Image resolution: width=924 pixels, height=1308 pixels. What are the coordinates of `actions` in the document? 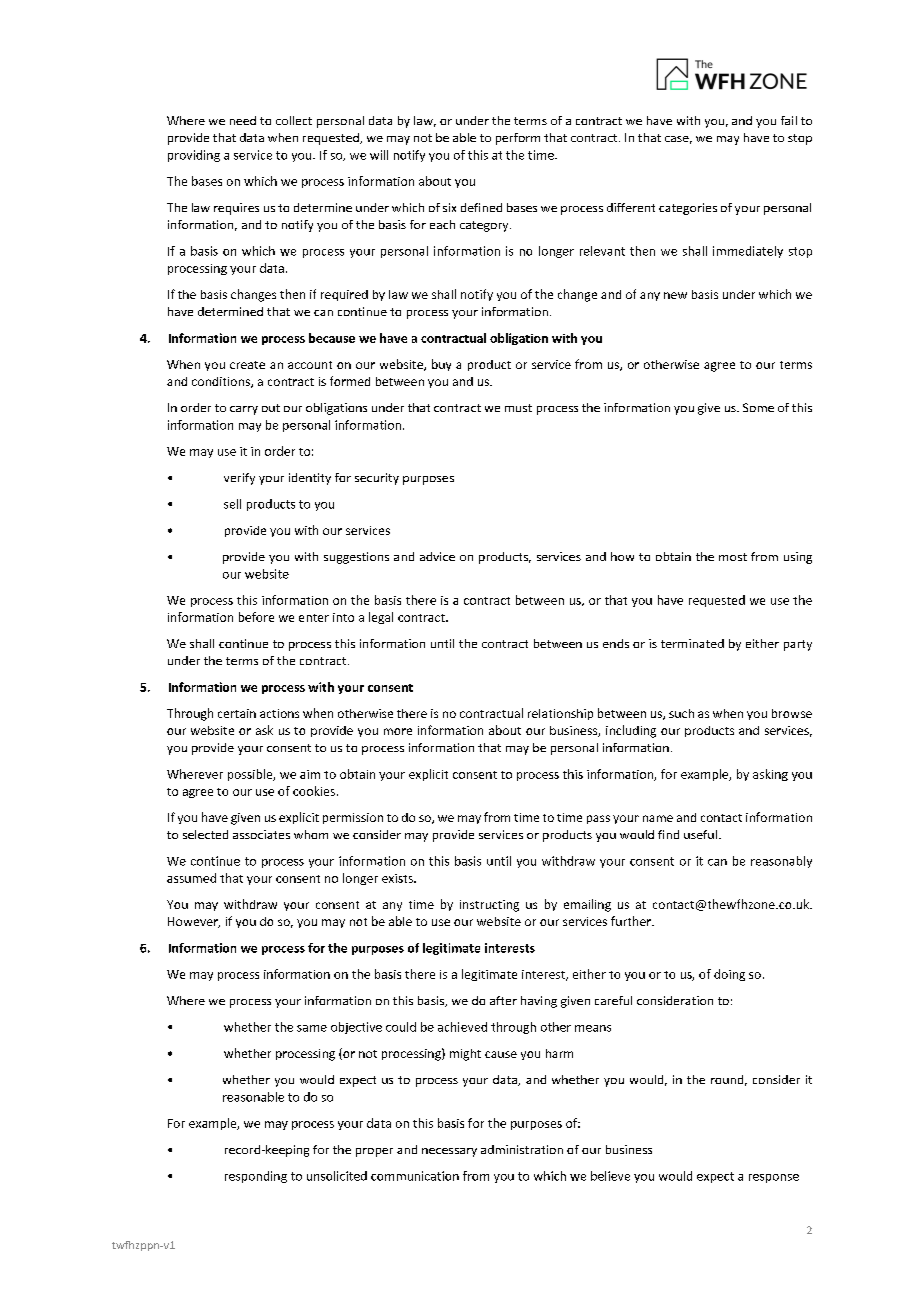 It's located at (279, 713).
